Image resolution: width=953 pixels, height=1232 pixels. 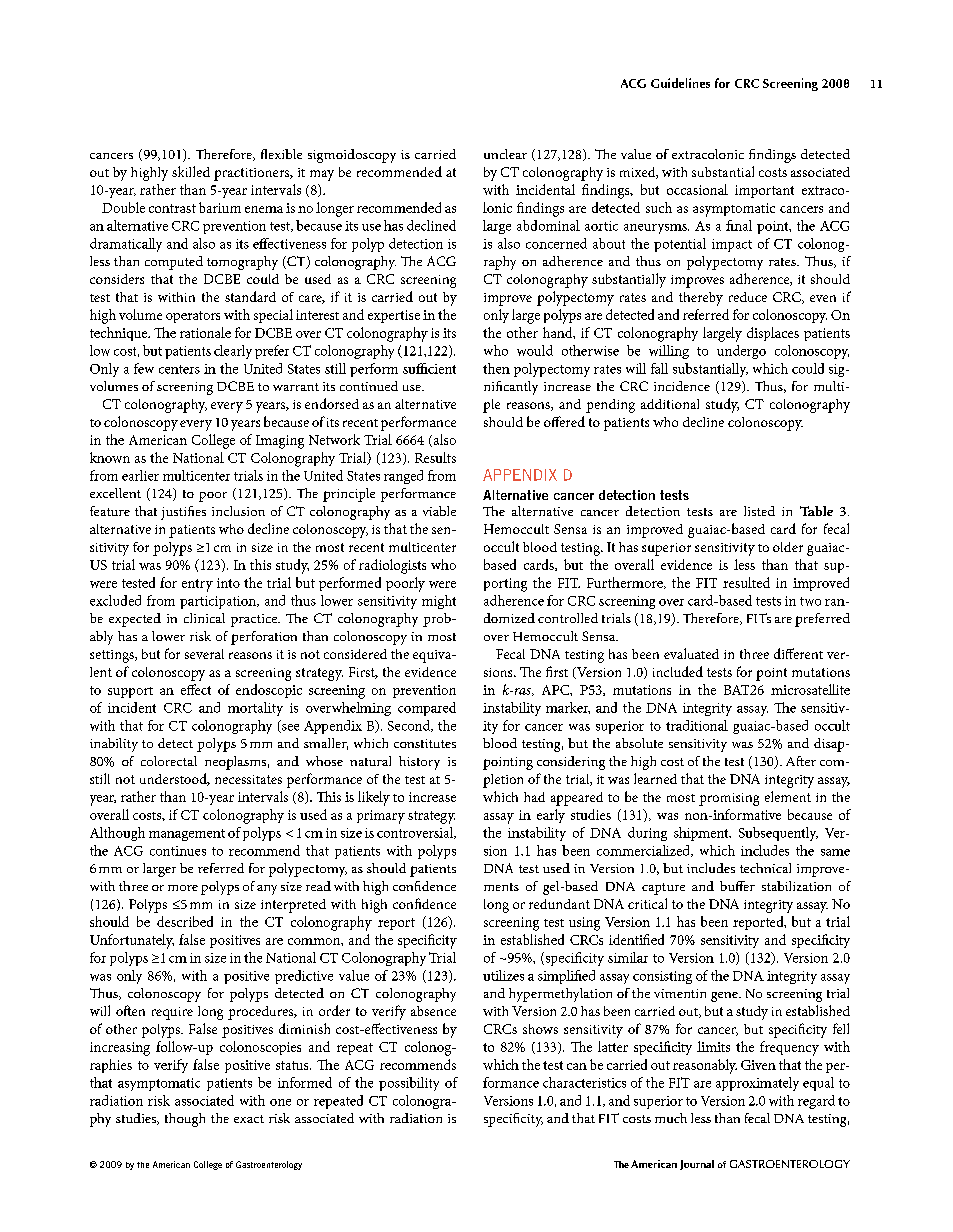 I want to click on listed, so click(x=759, y=511).
